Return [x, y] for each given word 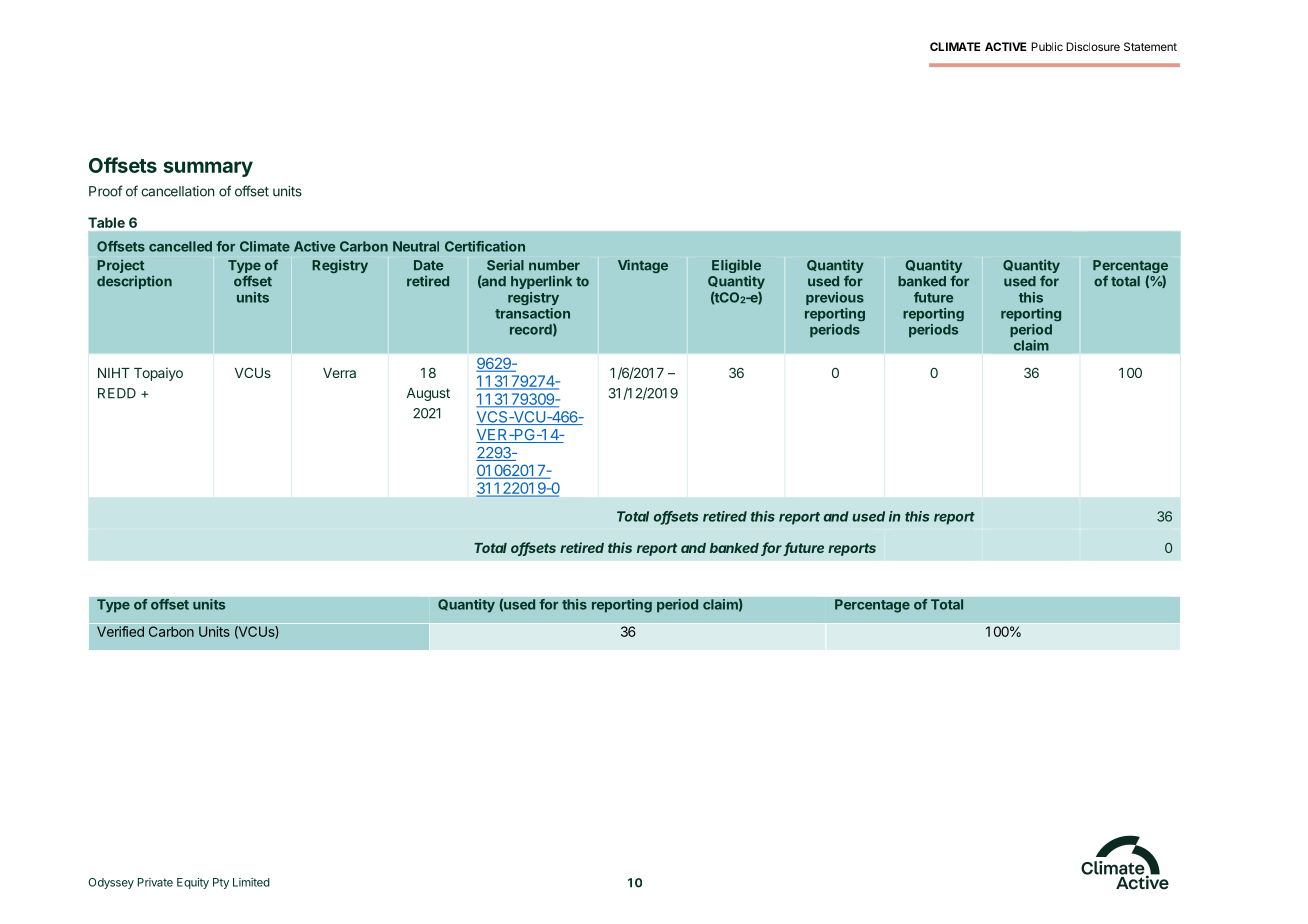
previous [835, 298]
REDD [117, 393]
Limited [251, 882]
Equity [193, 883]
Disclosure [1093, 46]
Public [1047, 46]
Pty [221, 883]
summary [208, 169]
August [428, 394]
